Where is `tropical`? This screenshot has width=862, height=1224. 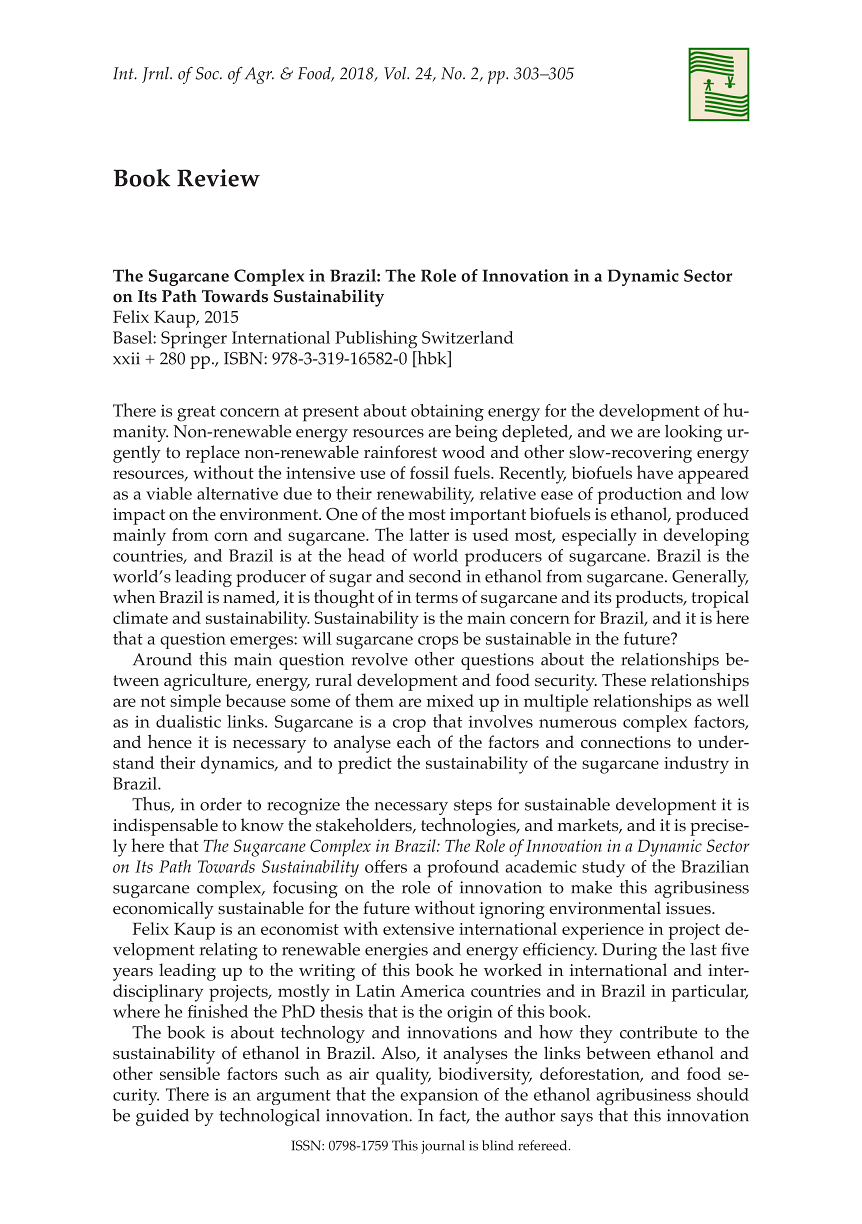
tropical is located at coordinates (720, 599).
